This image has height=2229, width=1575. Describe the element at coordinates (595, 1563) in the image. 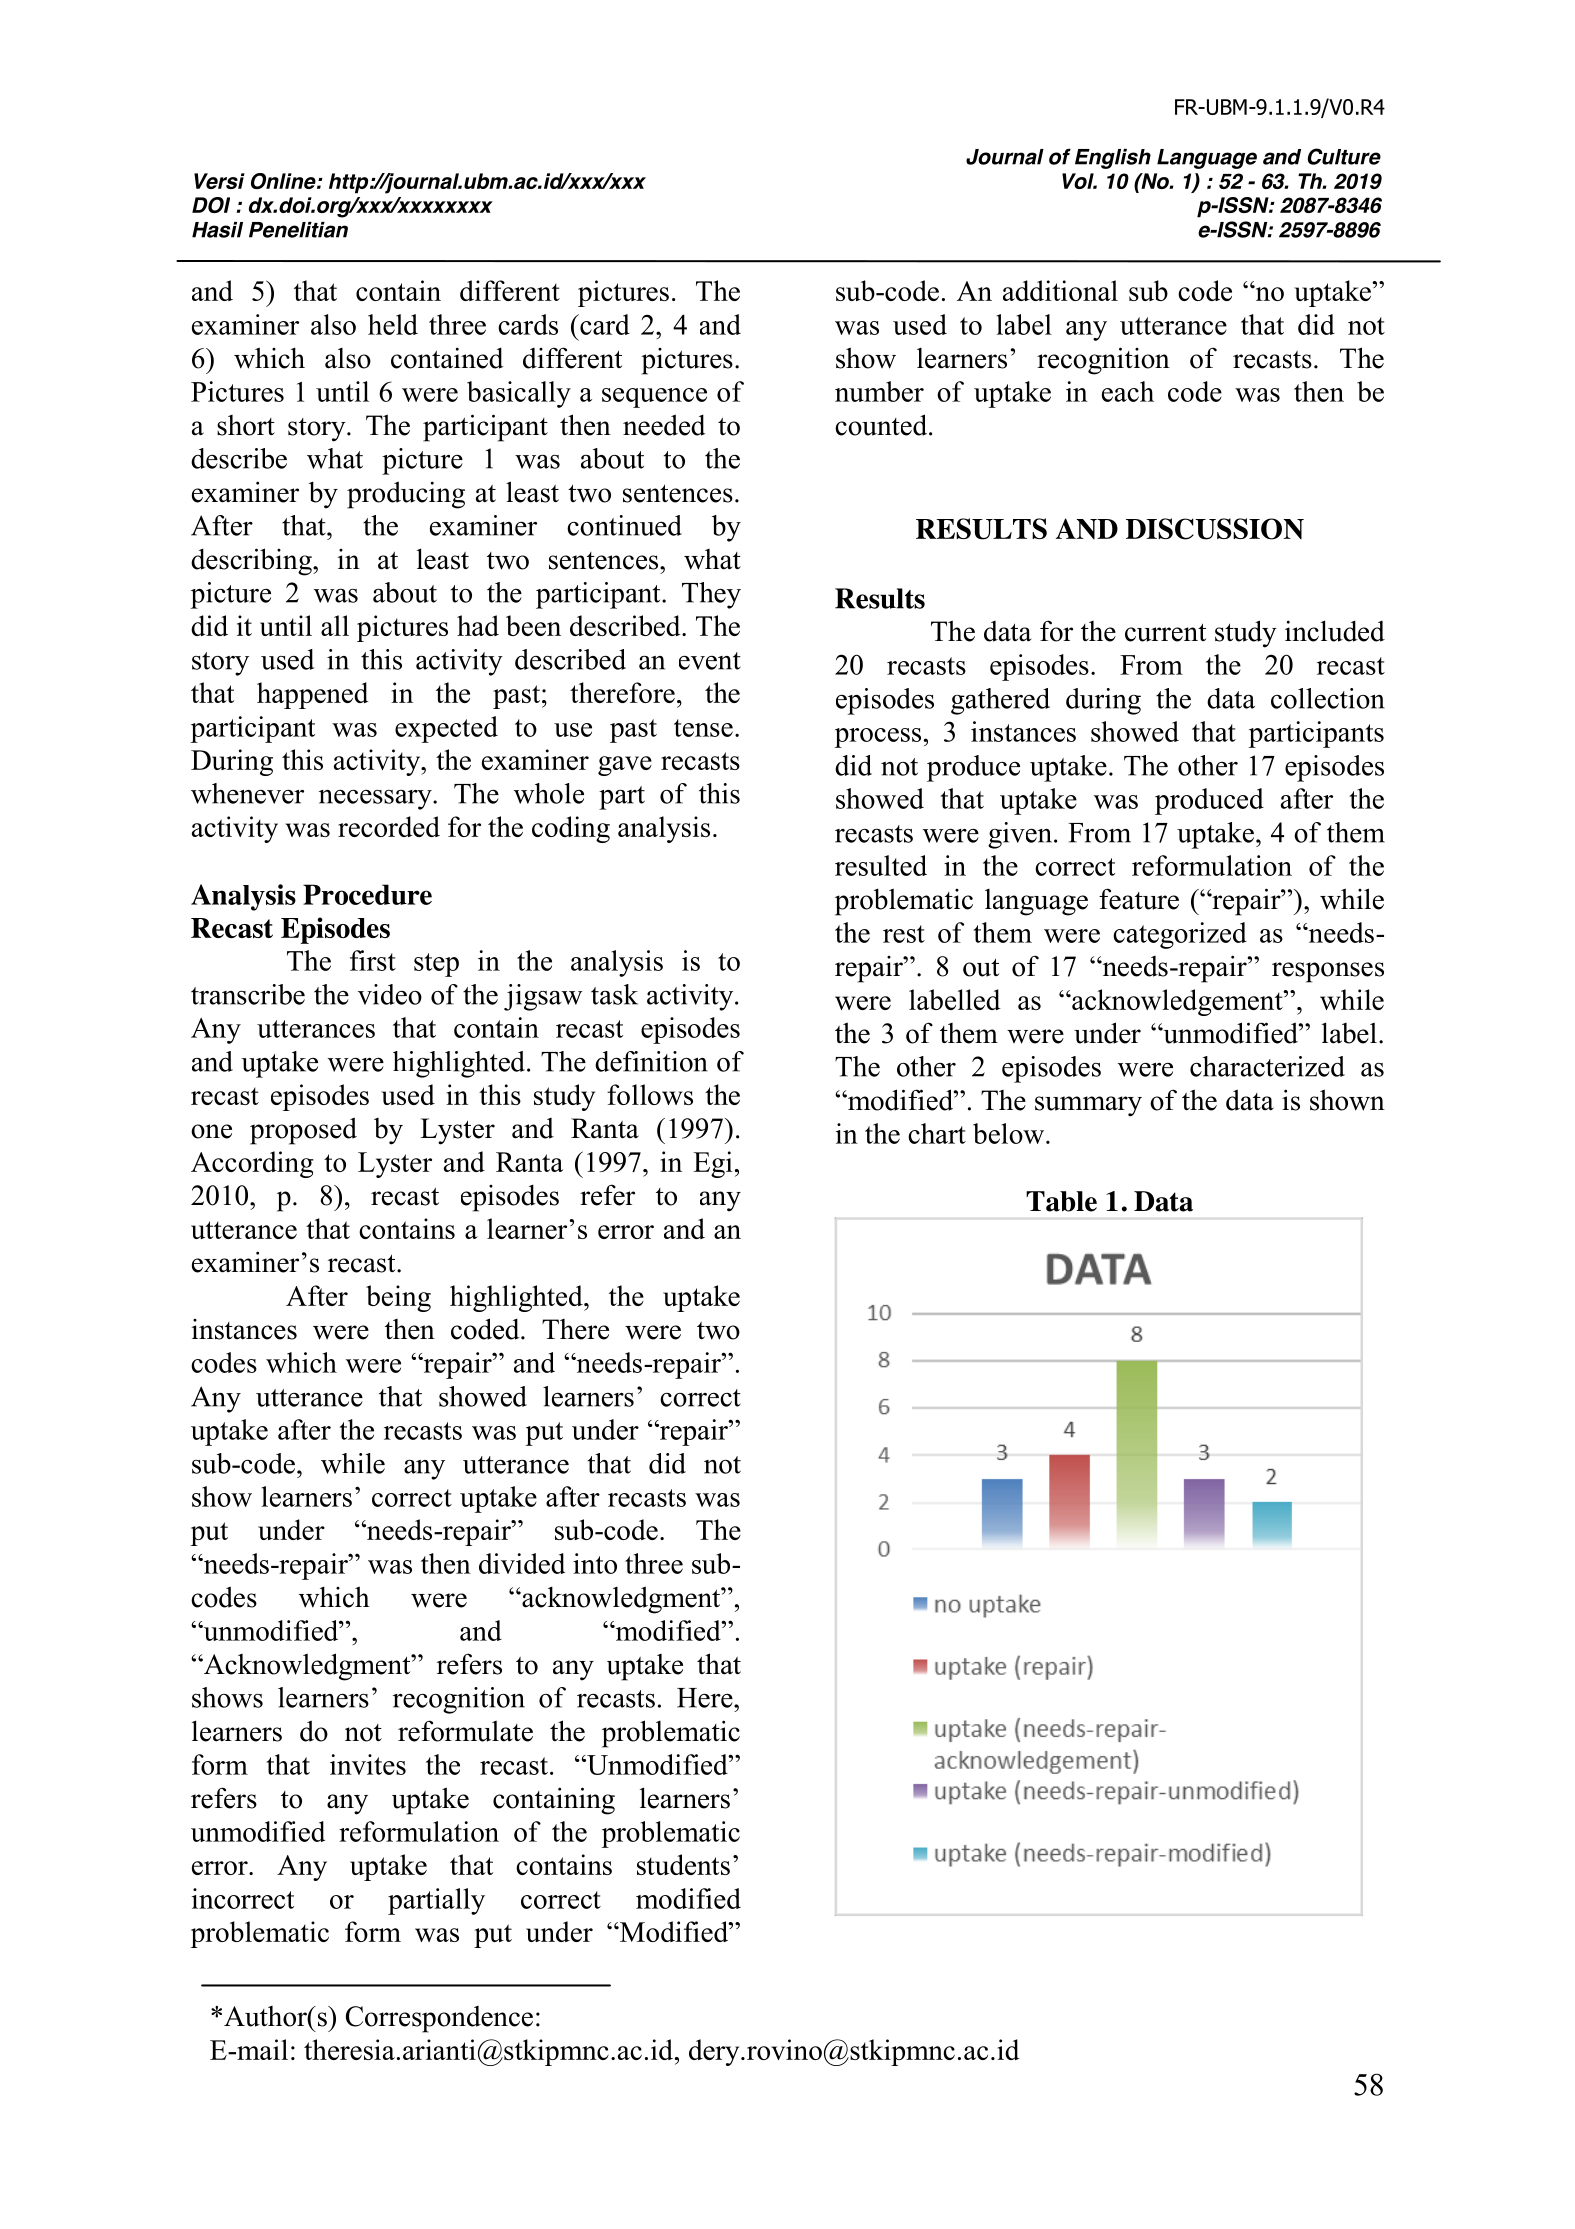

I see `into` at that location.
